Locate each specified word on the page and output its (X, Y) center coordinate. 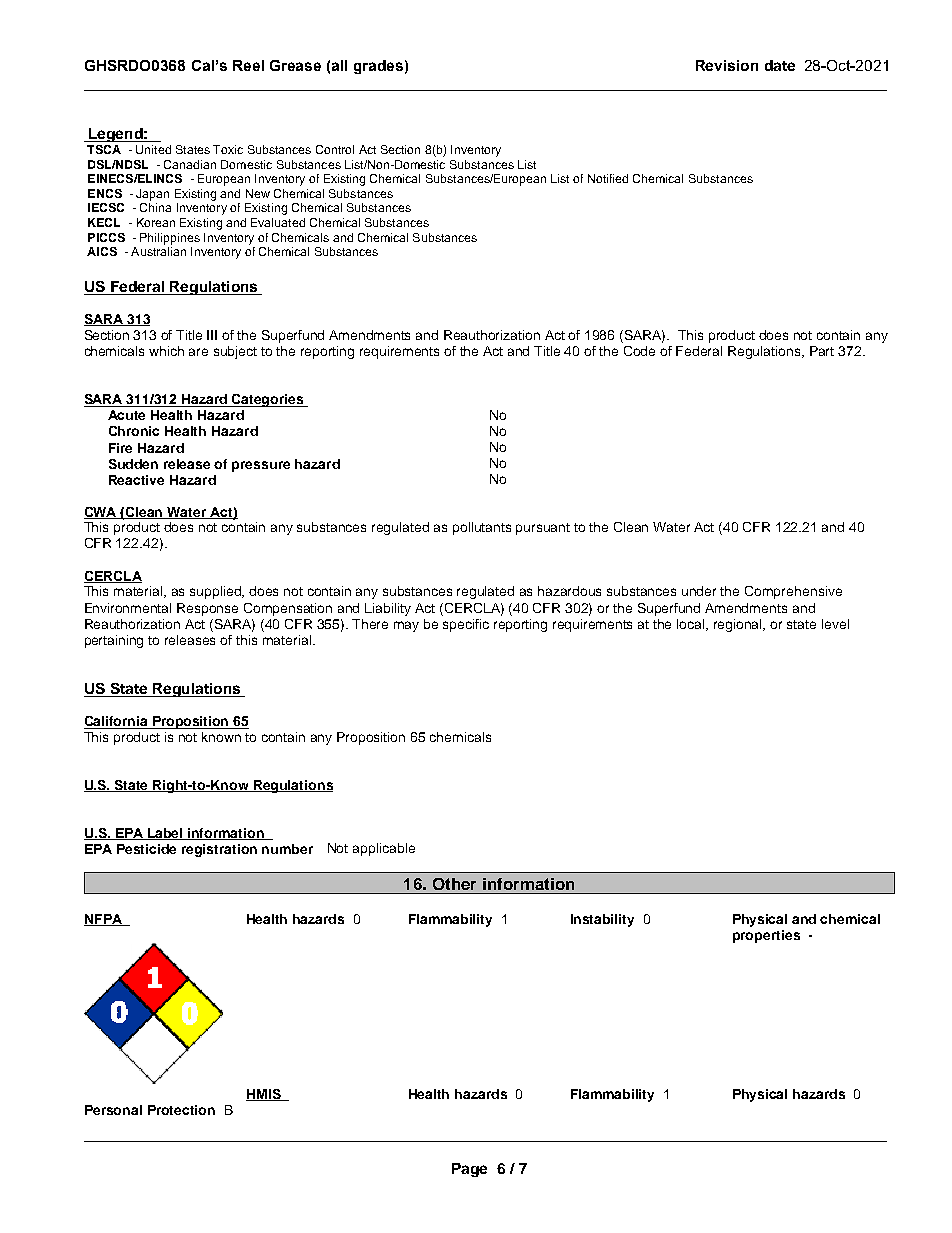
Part (822, 351)
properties (766, 936)
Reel (248, 65)
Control (335, 149)
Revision (727, 65)
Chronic (134, 431)
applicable (384, 849)
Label (166, 834)
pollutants (482, 528)
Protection (181, 1110)
